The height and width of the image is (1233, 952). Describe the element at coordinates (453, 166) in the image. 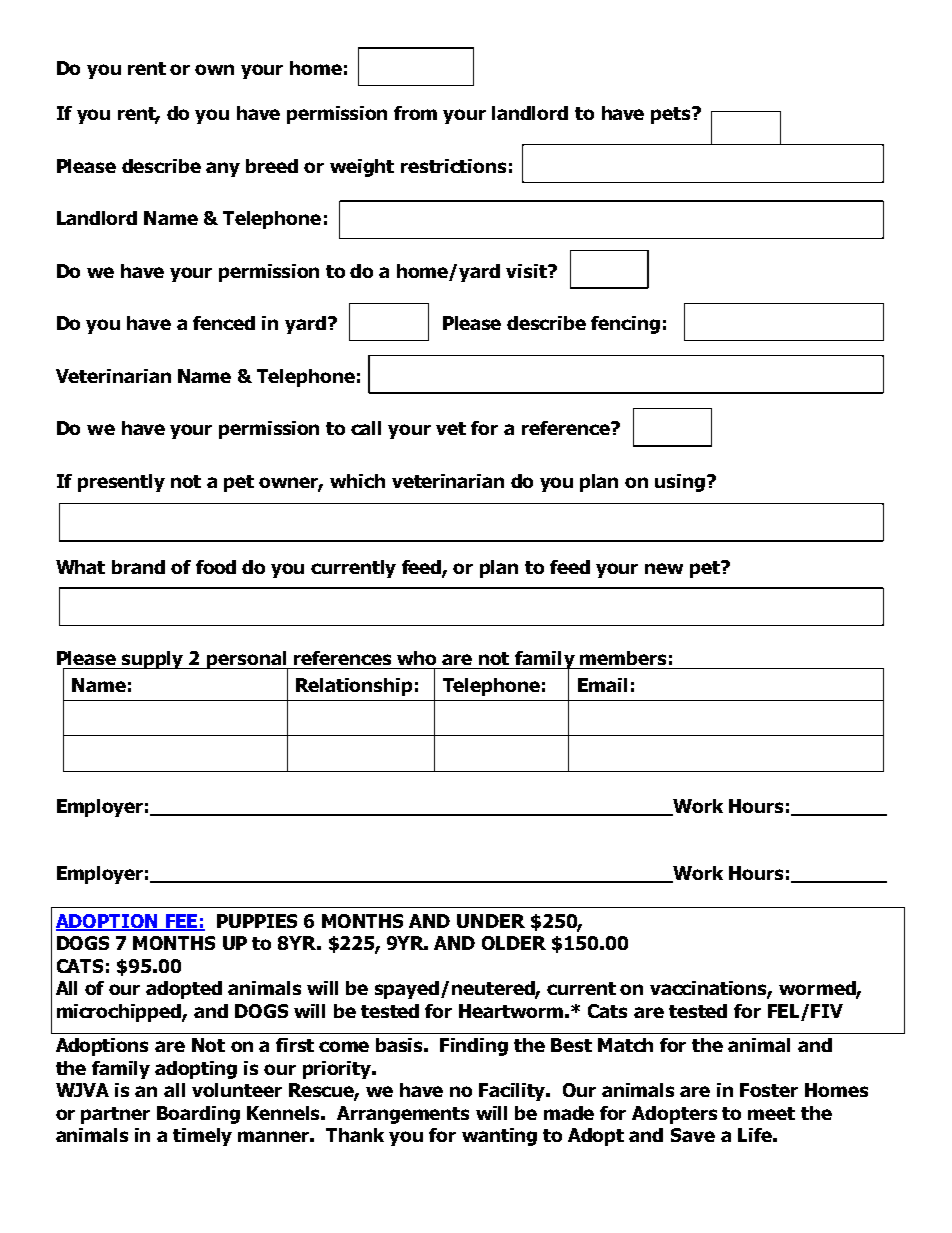

I see `restrictions` at that location.
